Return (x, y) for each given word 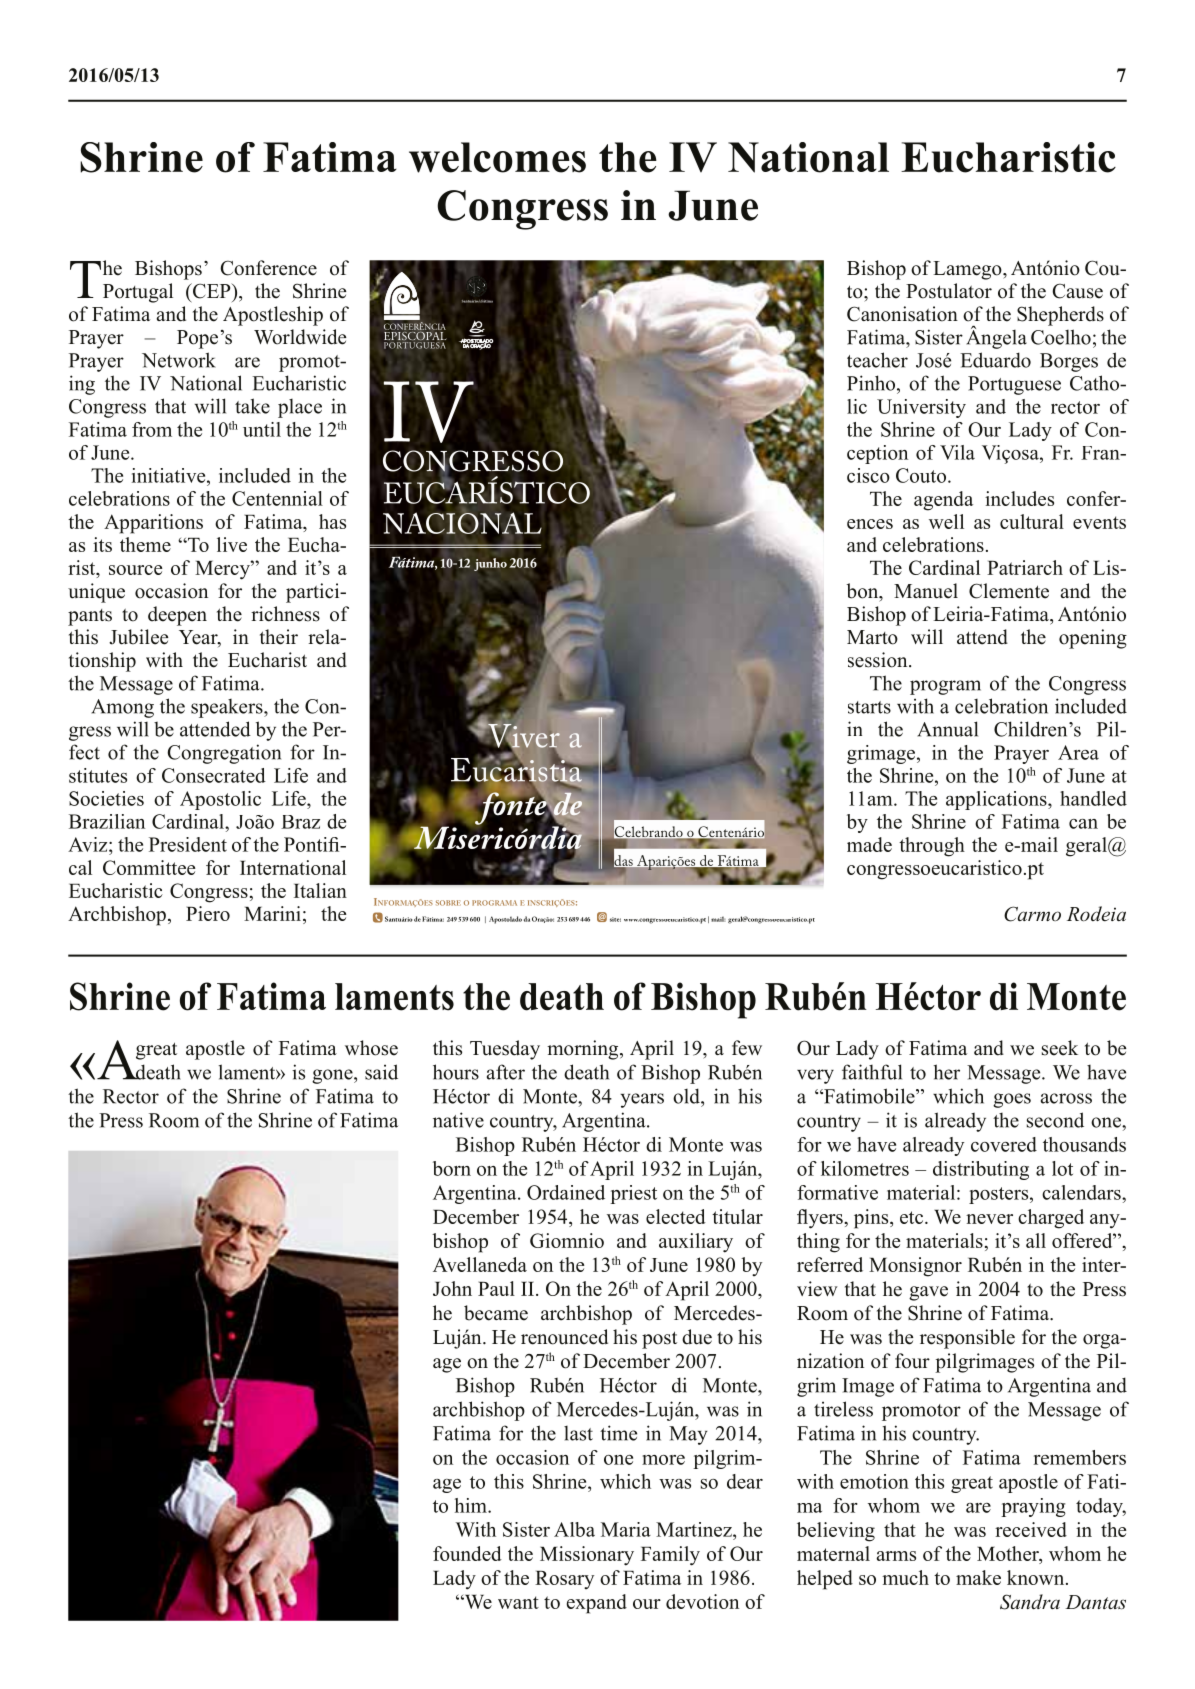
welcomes (497, 157)
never (989, 1219)
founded (467, 1553)
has (332, 521)
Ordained (566, 1192)
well (946, 521)
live (232, 544)
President (188, 844)
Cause (1077, 291)
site (615, 919)
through (932, 847)
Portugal (138, 293)
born (452, 1168)
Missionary (587, 1556)
